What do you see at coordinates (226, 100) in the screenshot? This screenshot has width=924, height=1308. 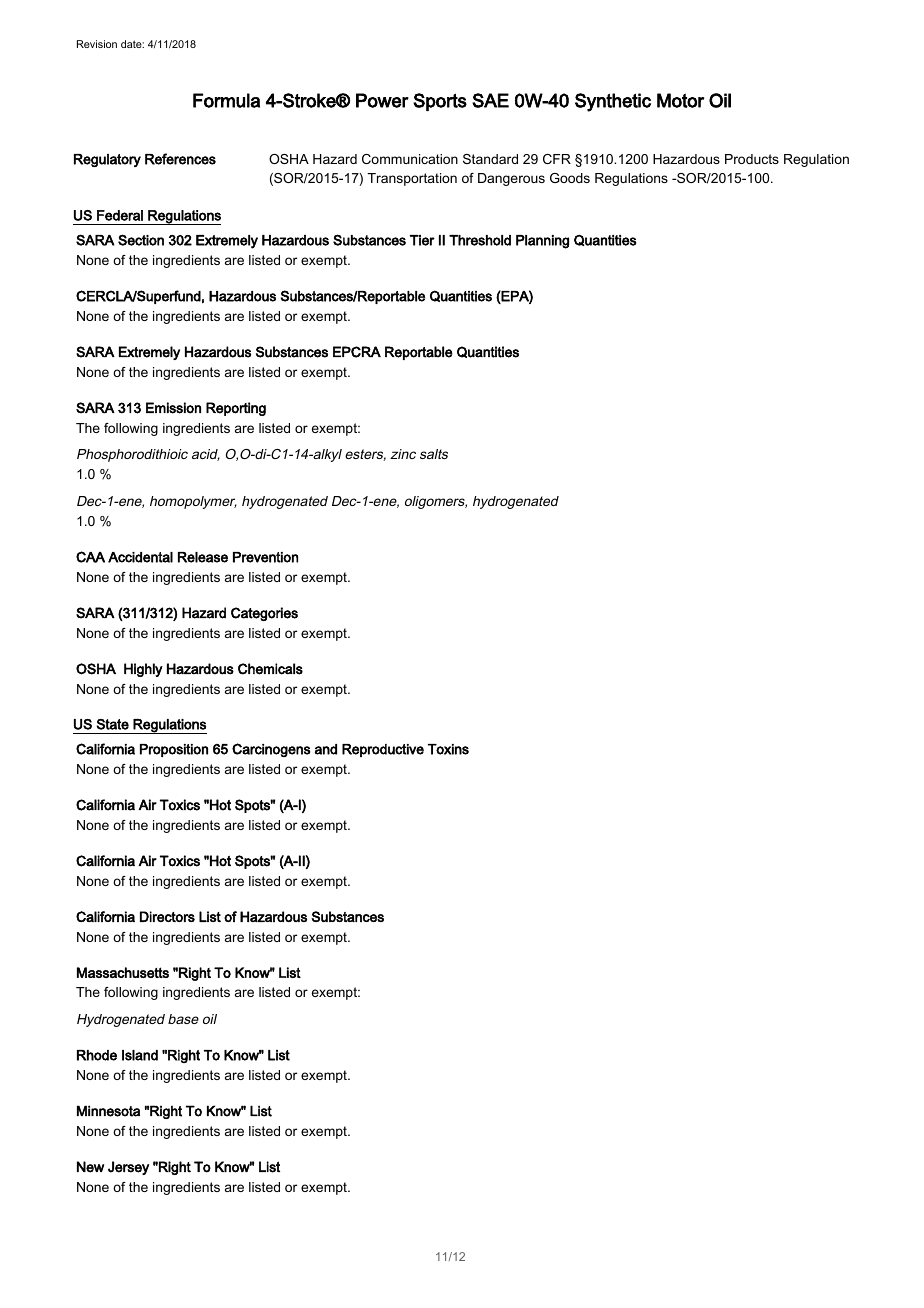 I see `Formula` at bounding box center [226, 100].
